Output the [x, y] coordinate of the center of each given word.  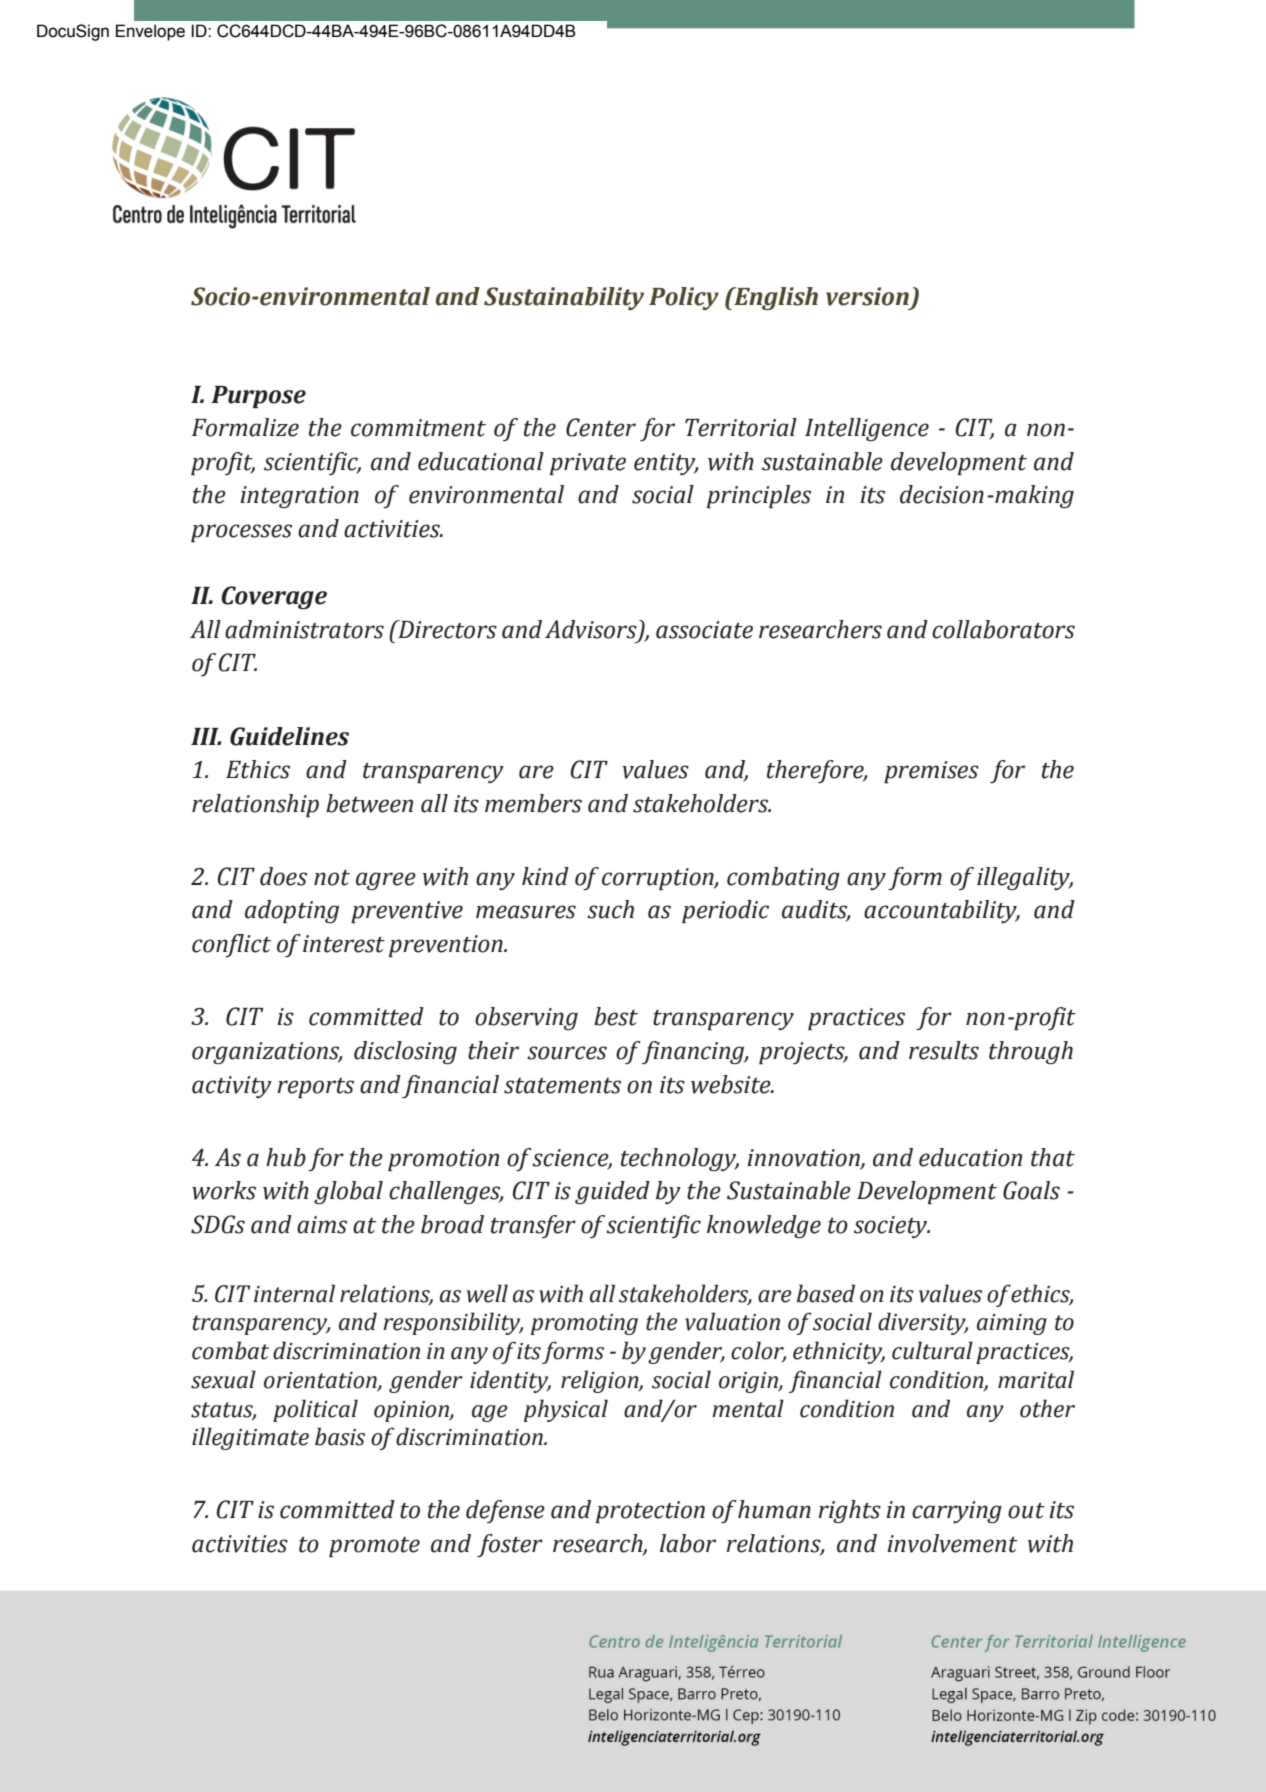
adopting [292, 912]
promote [374, 1547]
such [610, 909]
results [944, 1050]
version [867, 296]
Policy [684, 298]
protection [650, 1512]
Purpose [258, 397]
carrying [957, 1512]
